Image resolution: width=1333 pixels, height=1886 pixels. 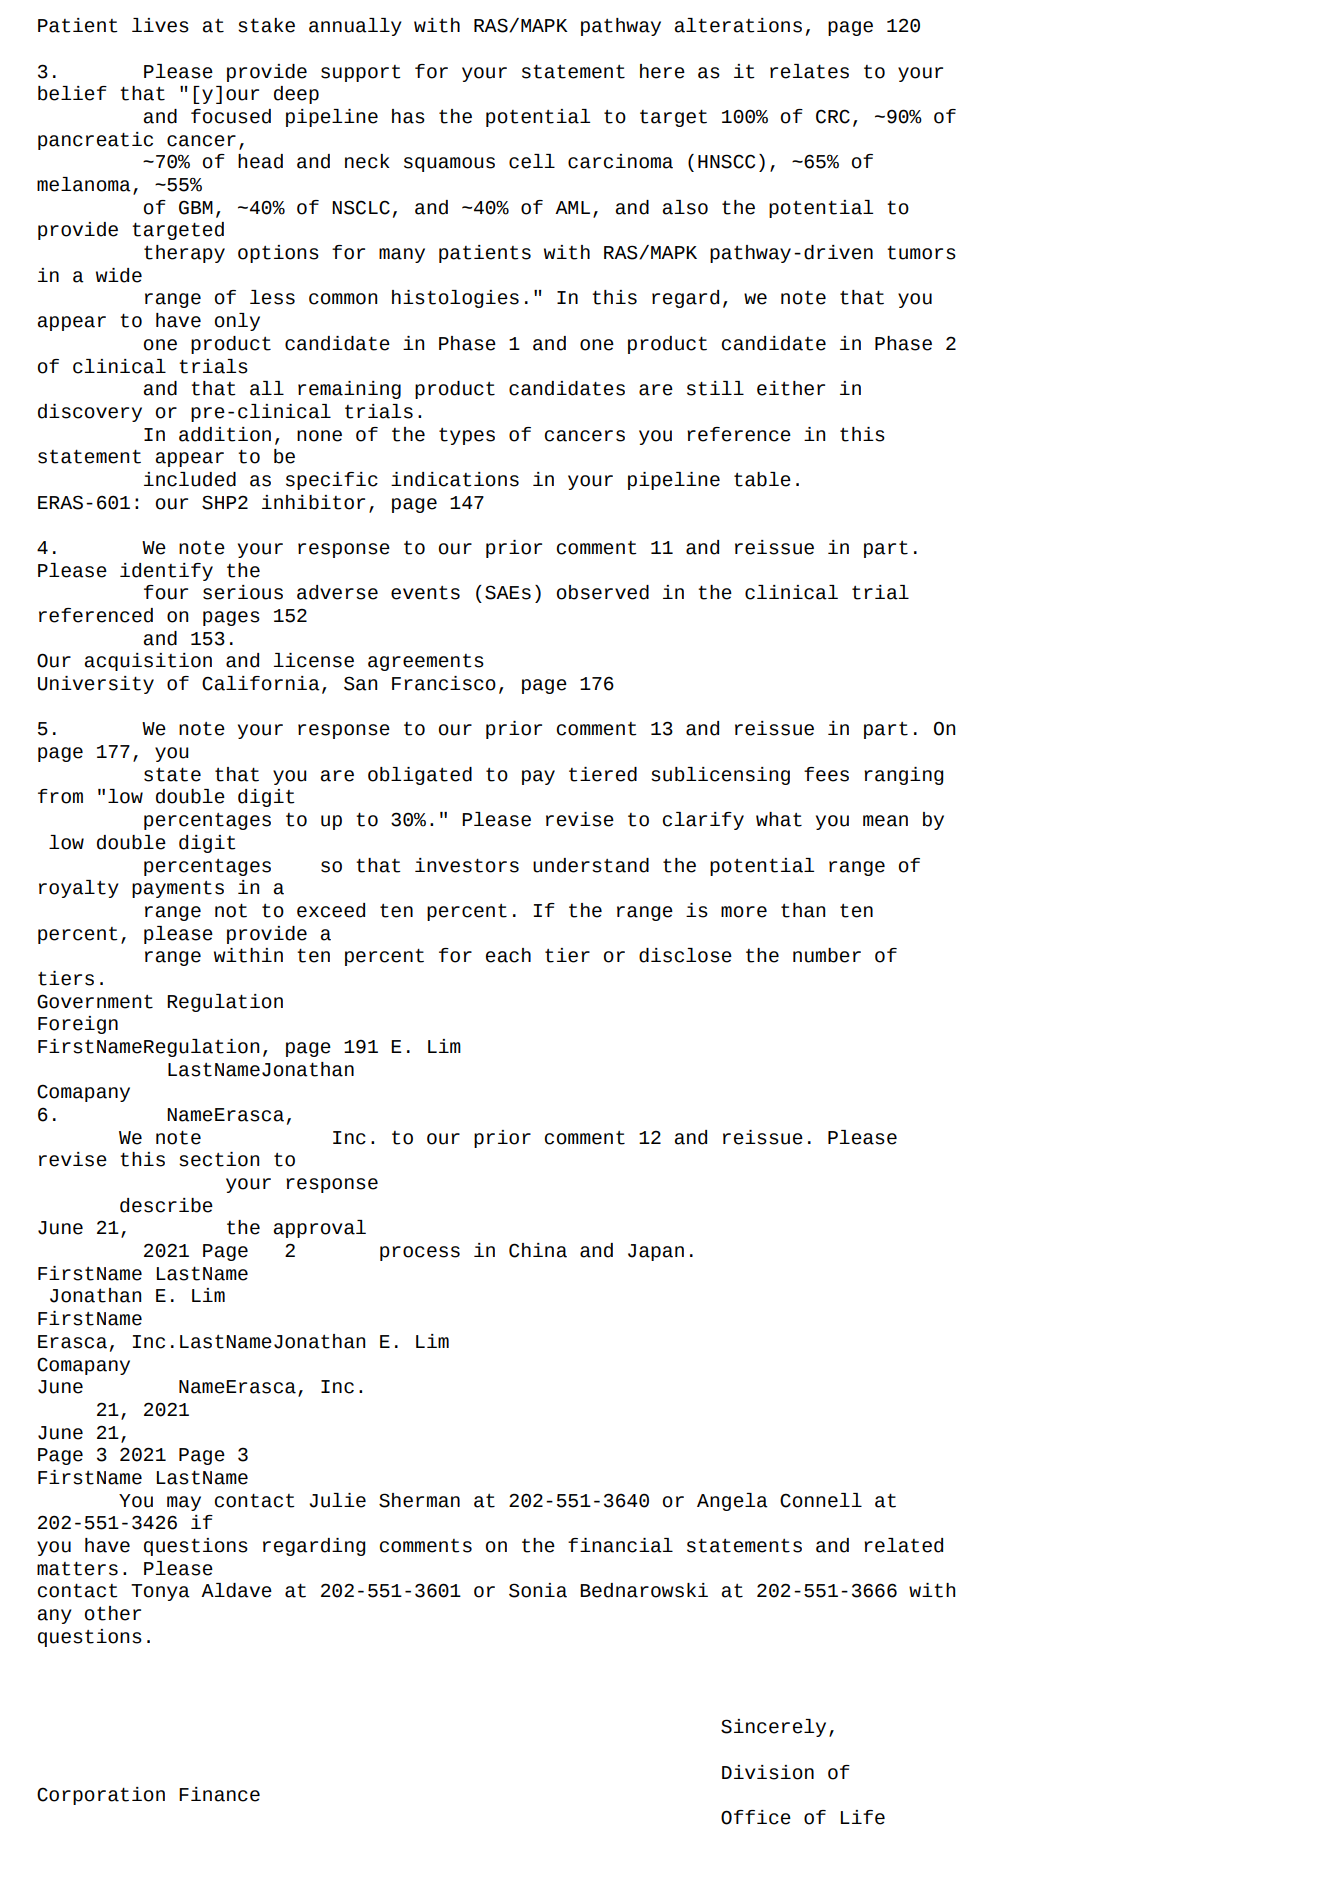 What do you see at coordinates (538, 1250) in the screenshot?
I see `China` at bounding box center [538, 1250].
